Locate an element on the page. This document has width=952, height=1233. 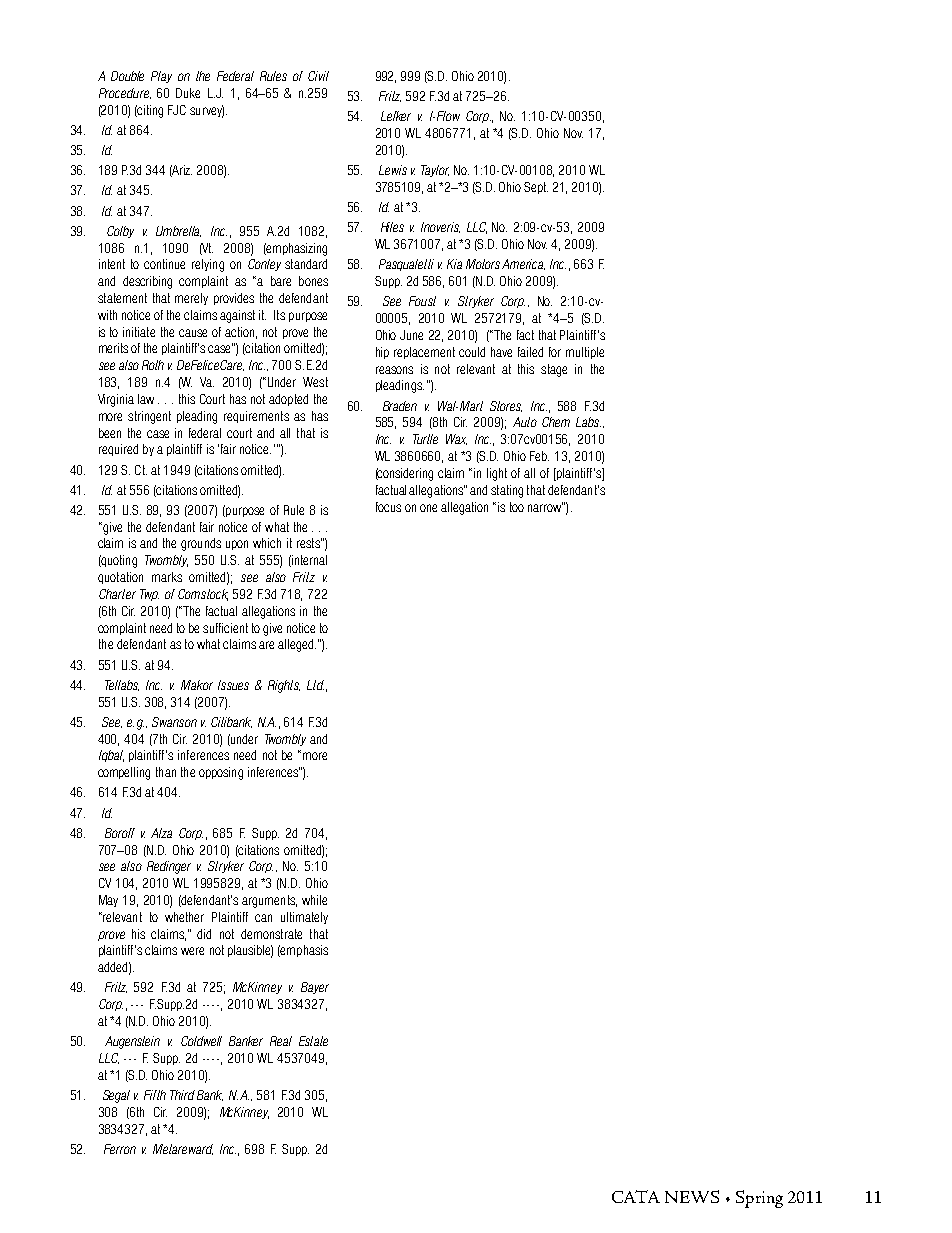
Estate is located at coordinates (313, 1041).
